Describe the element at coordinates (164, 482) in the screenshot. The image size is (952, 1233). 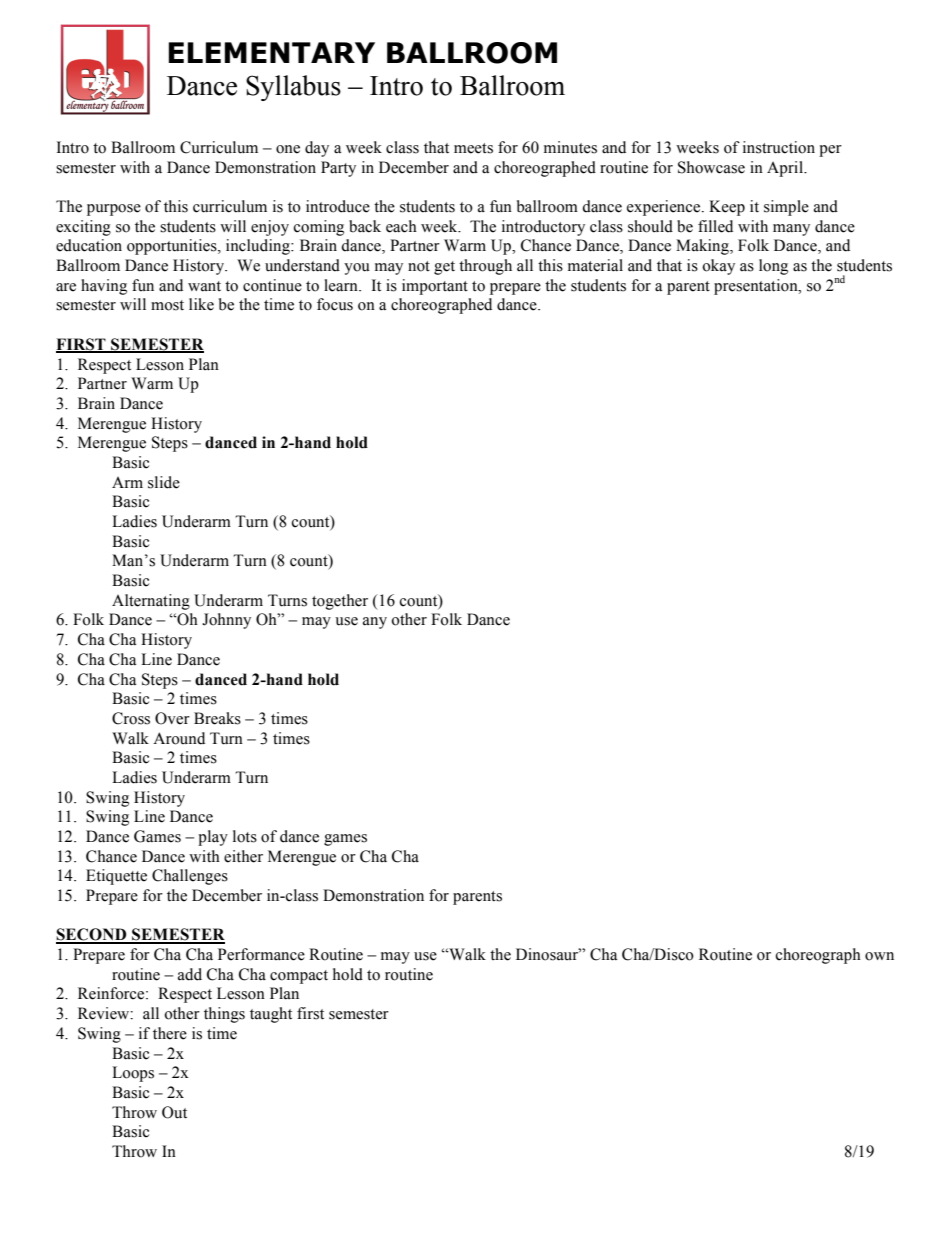
I see `slide` at that location.
